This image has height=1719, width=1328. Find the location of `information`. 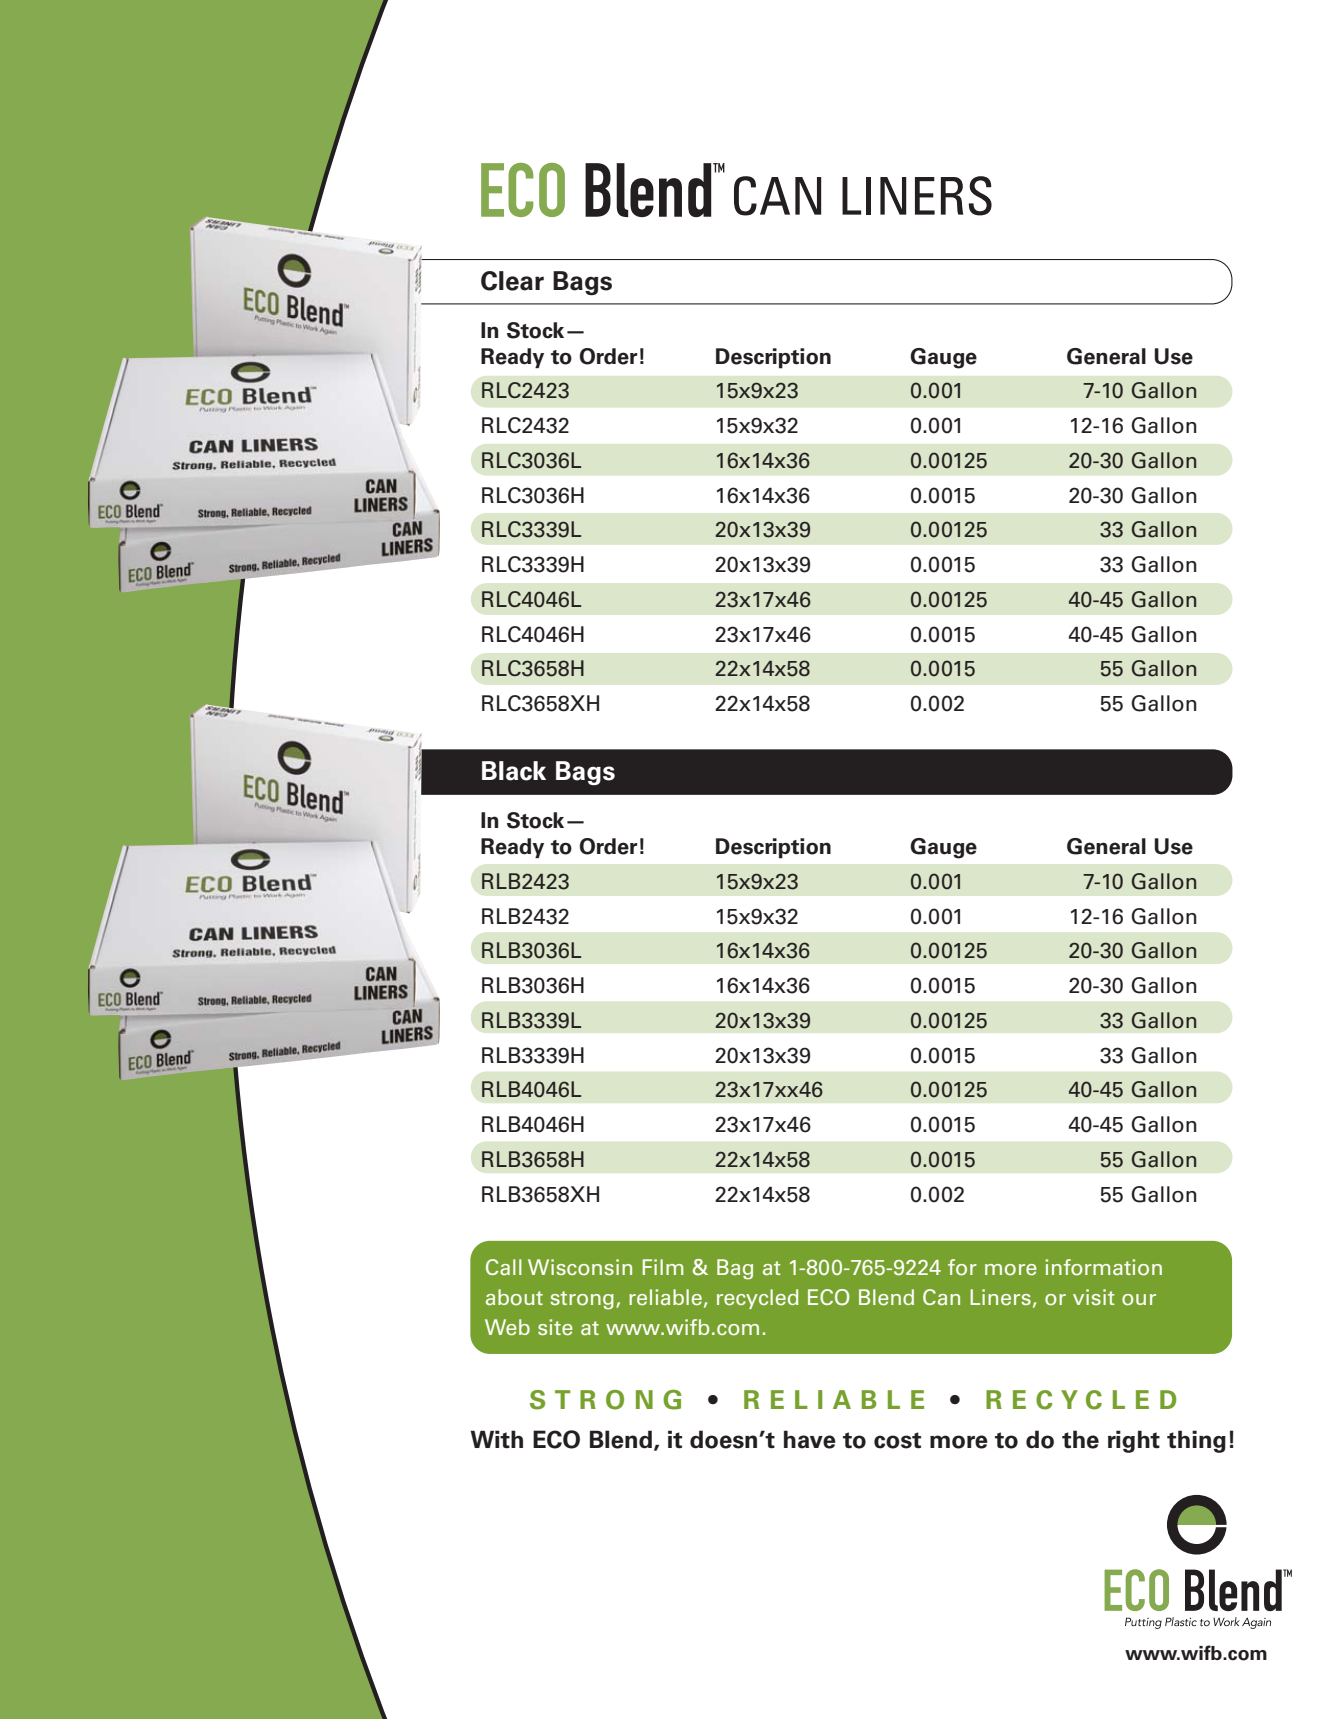

information is located at coordinates (1103, 1267).
